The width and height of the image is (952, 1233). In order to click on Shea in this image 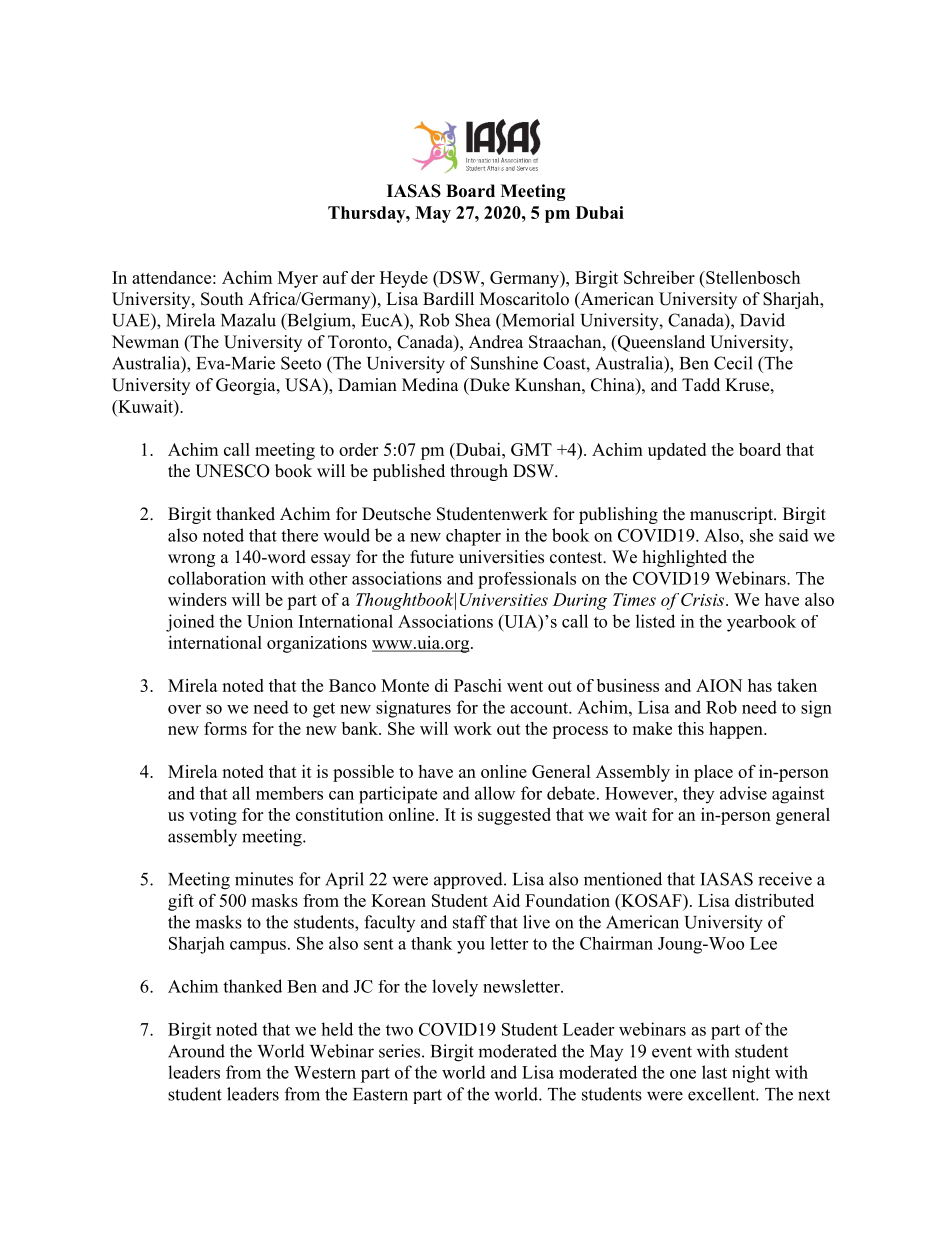, I will do `click(473, 320)`.
